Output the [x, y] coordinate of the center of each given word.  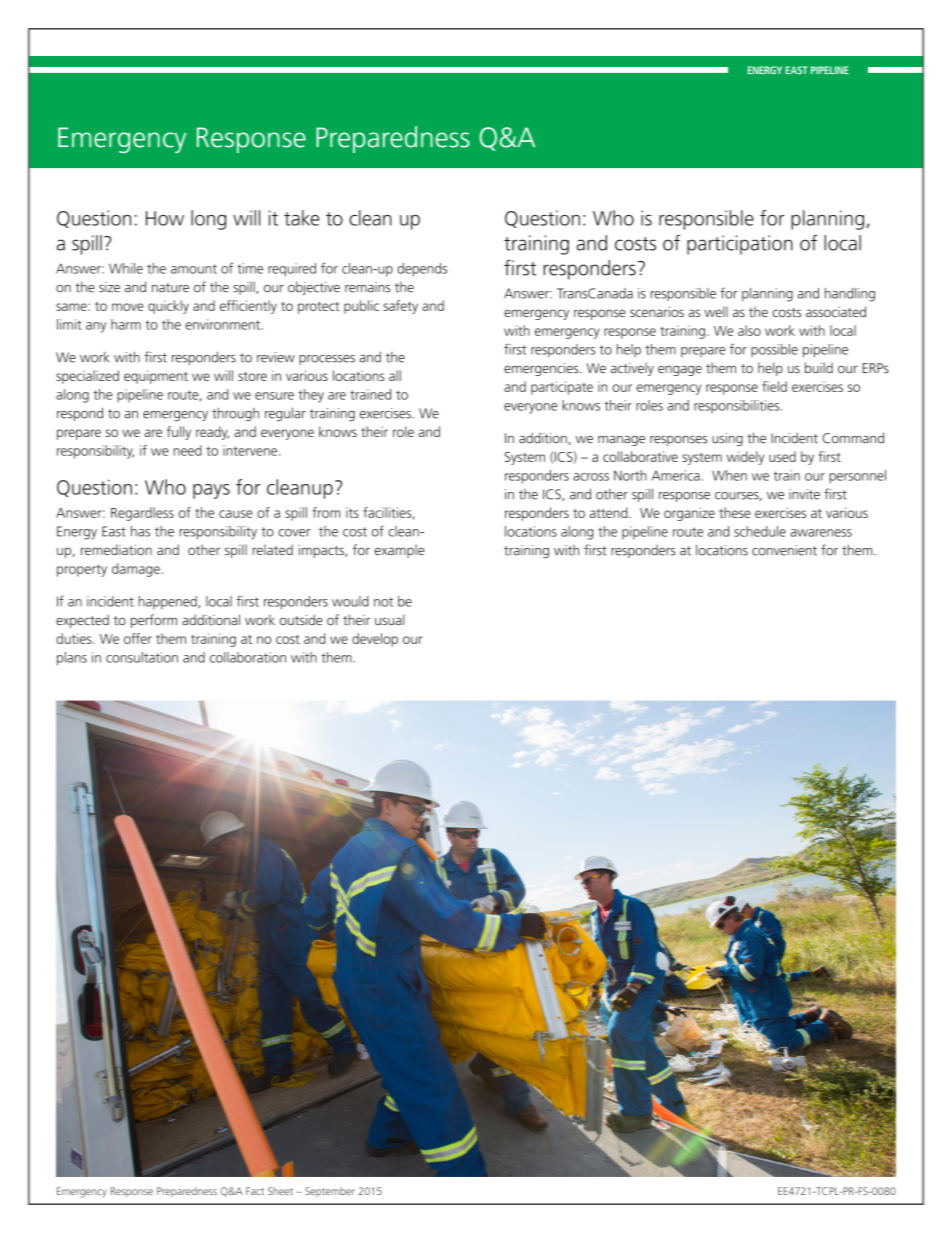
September [330, 1192]
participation [740, 245]
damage [136, 570]
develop [375, 640]
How [165, 218]
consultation [142, 657]
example [399, 551]
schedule [760, 531]
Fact [255, 1191]
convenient [784, 550]
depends [422, 270]
